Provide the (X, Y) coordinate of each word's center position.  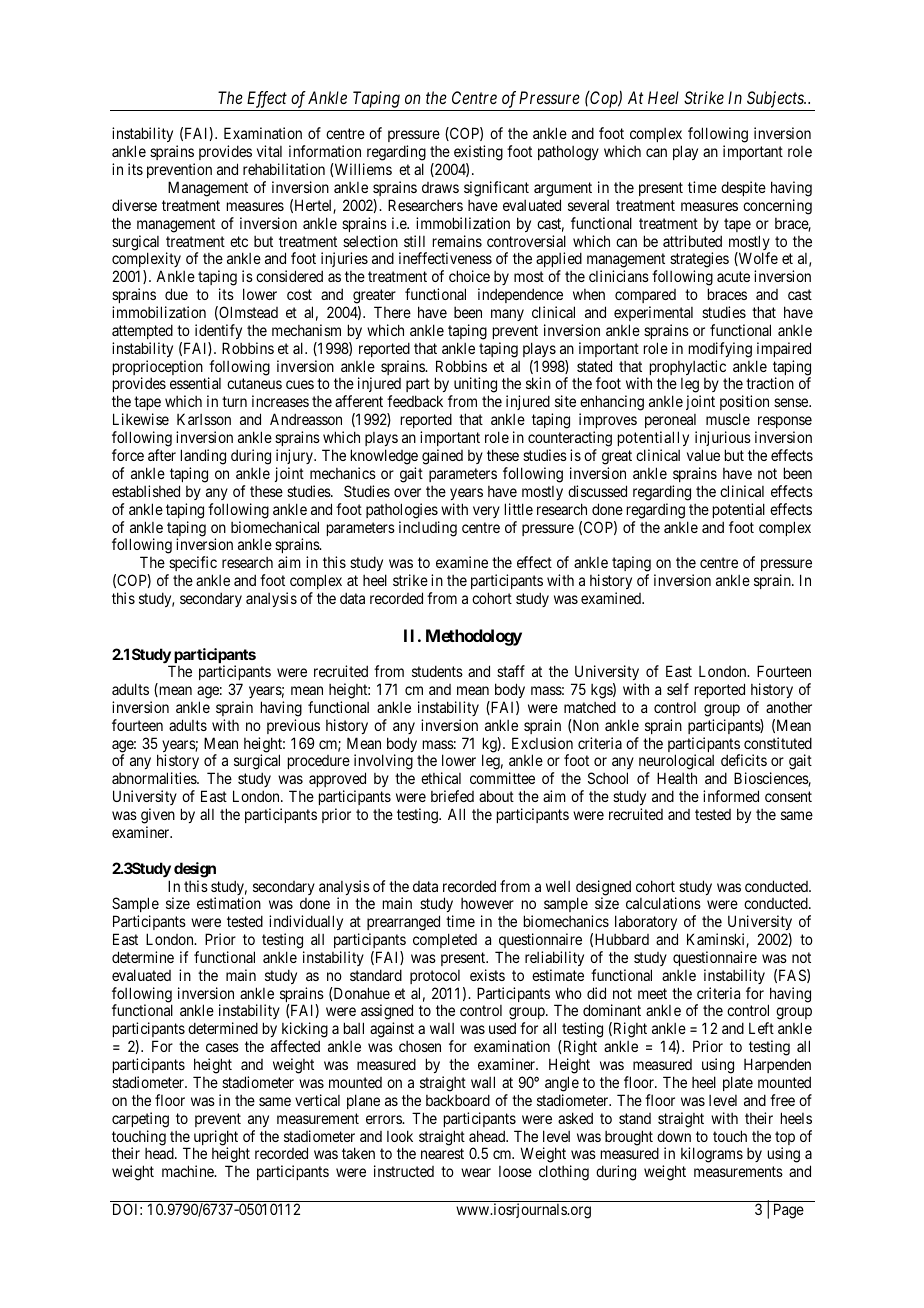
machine (189, 1171)
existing (478, 154)
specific (193, 563)
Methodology (474, 637)
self (678, 689)
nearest (442, 1154)
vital (269, 151)
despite (743, 188)
